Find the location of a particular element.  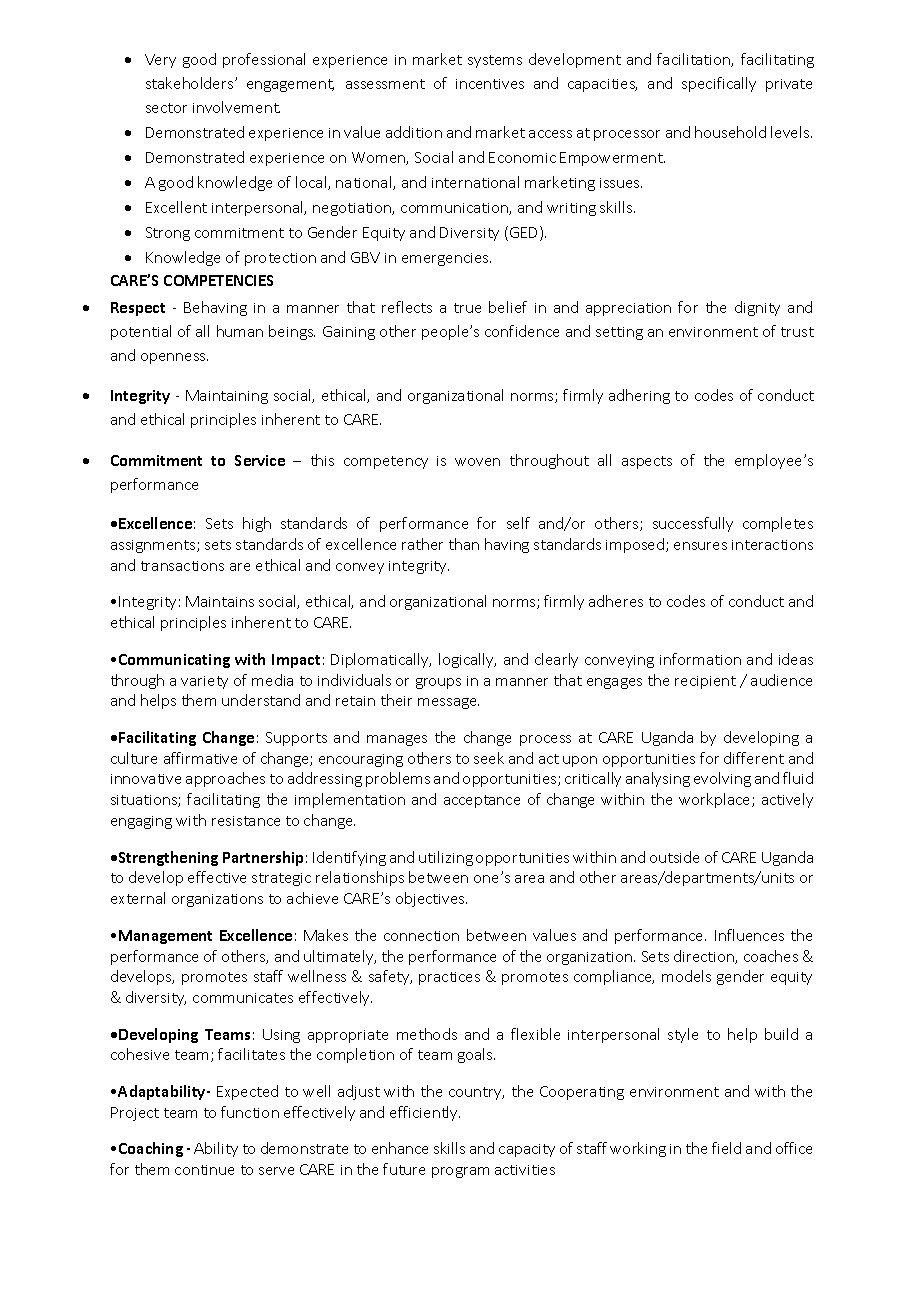

specifically is located at coordinates (719, 84).
